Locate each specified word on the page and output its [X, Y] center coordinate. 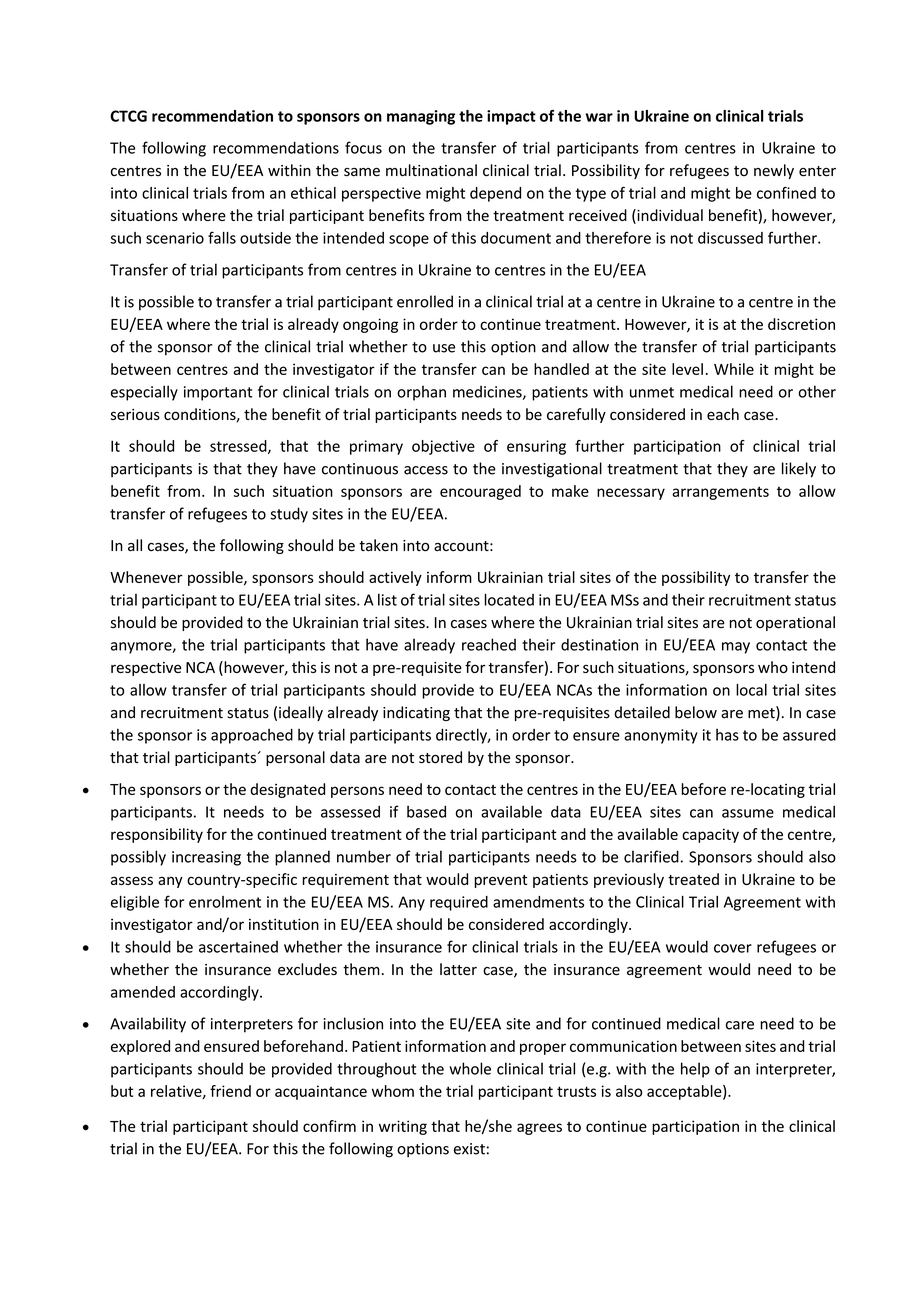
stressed [239, 447]
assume [748, 813]
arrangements [720, 493]
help [695, 1070]
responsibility [157, 835]
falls [222, 237]
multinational [431, 170]
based [426, 812]
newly [774, 171]
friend [230, 1091]
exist [469, 1149]
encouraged [480, 492]
